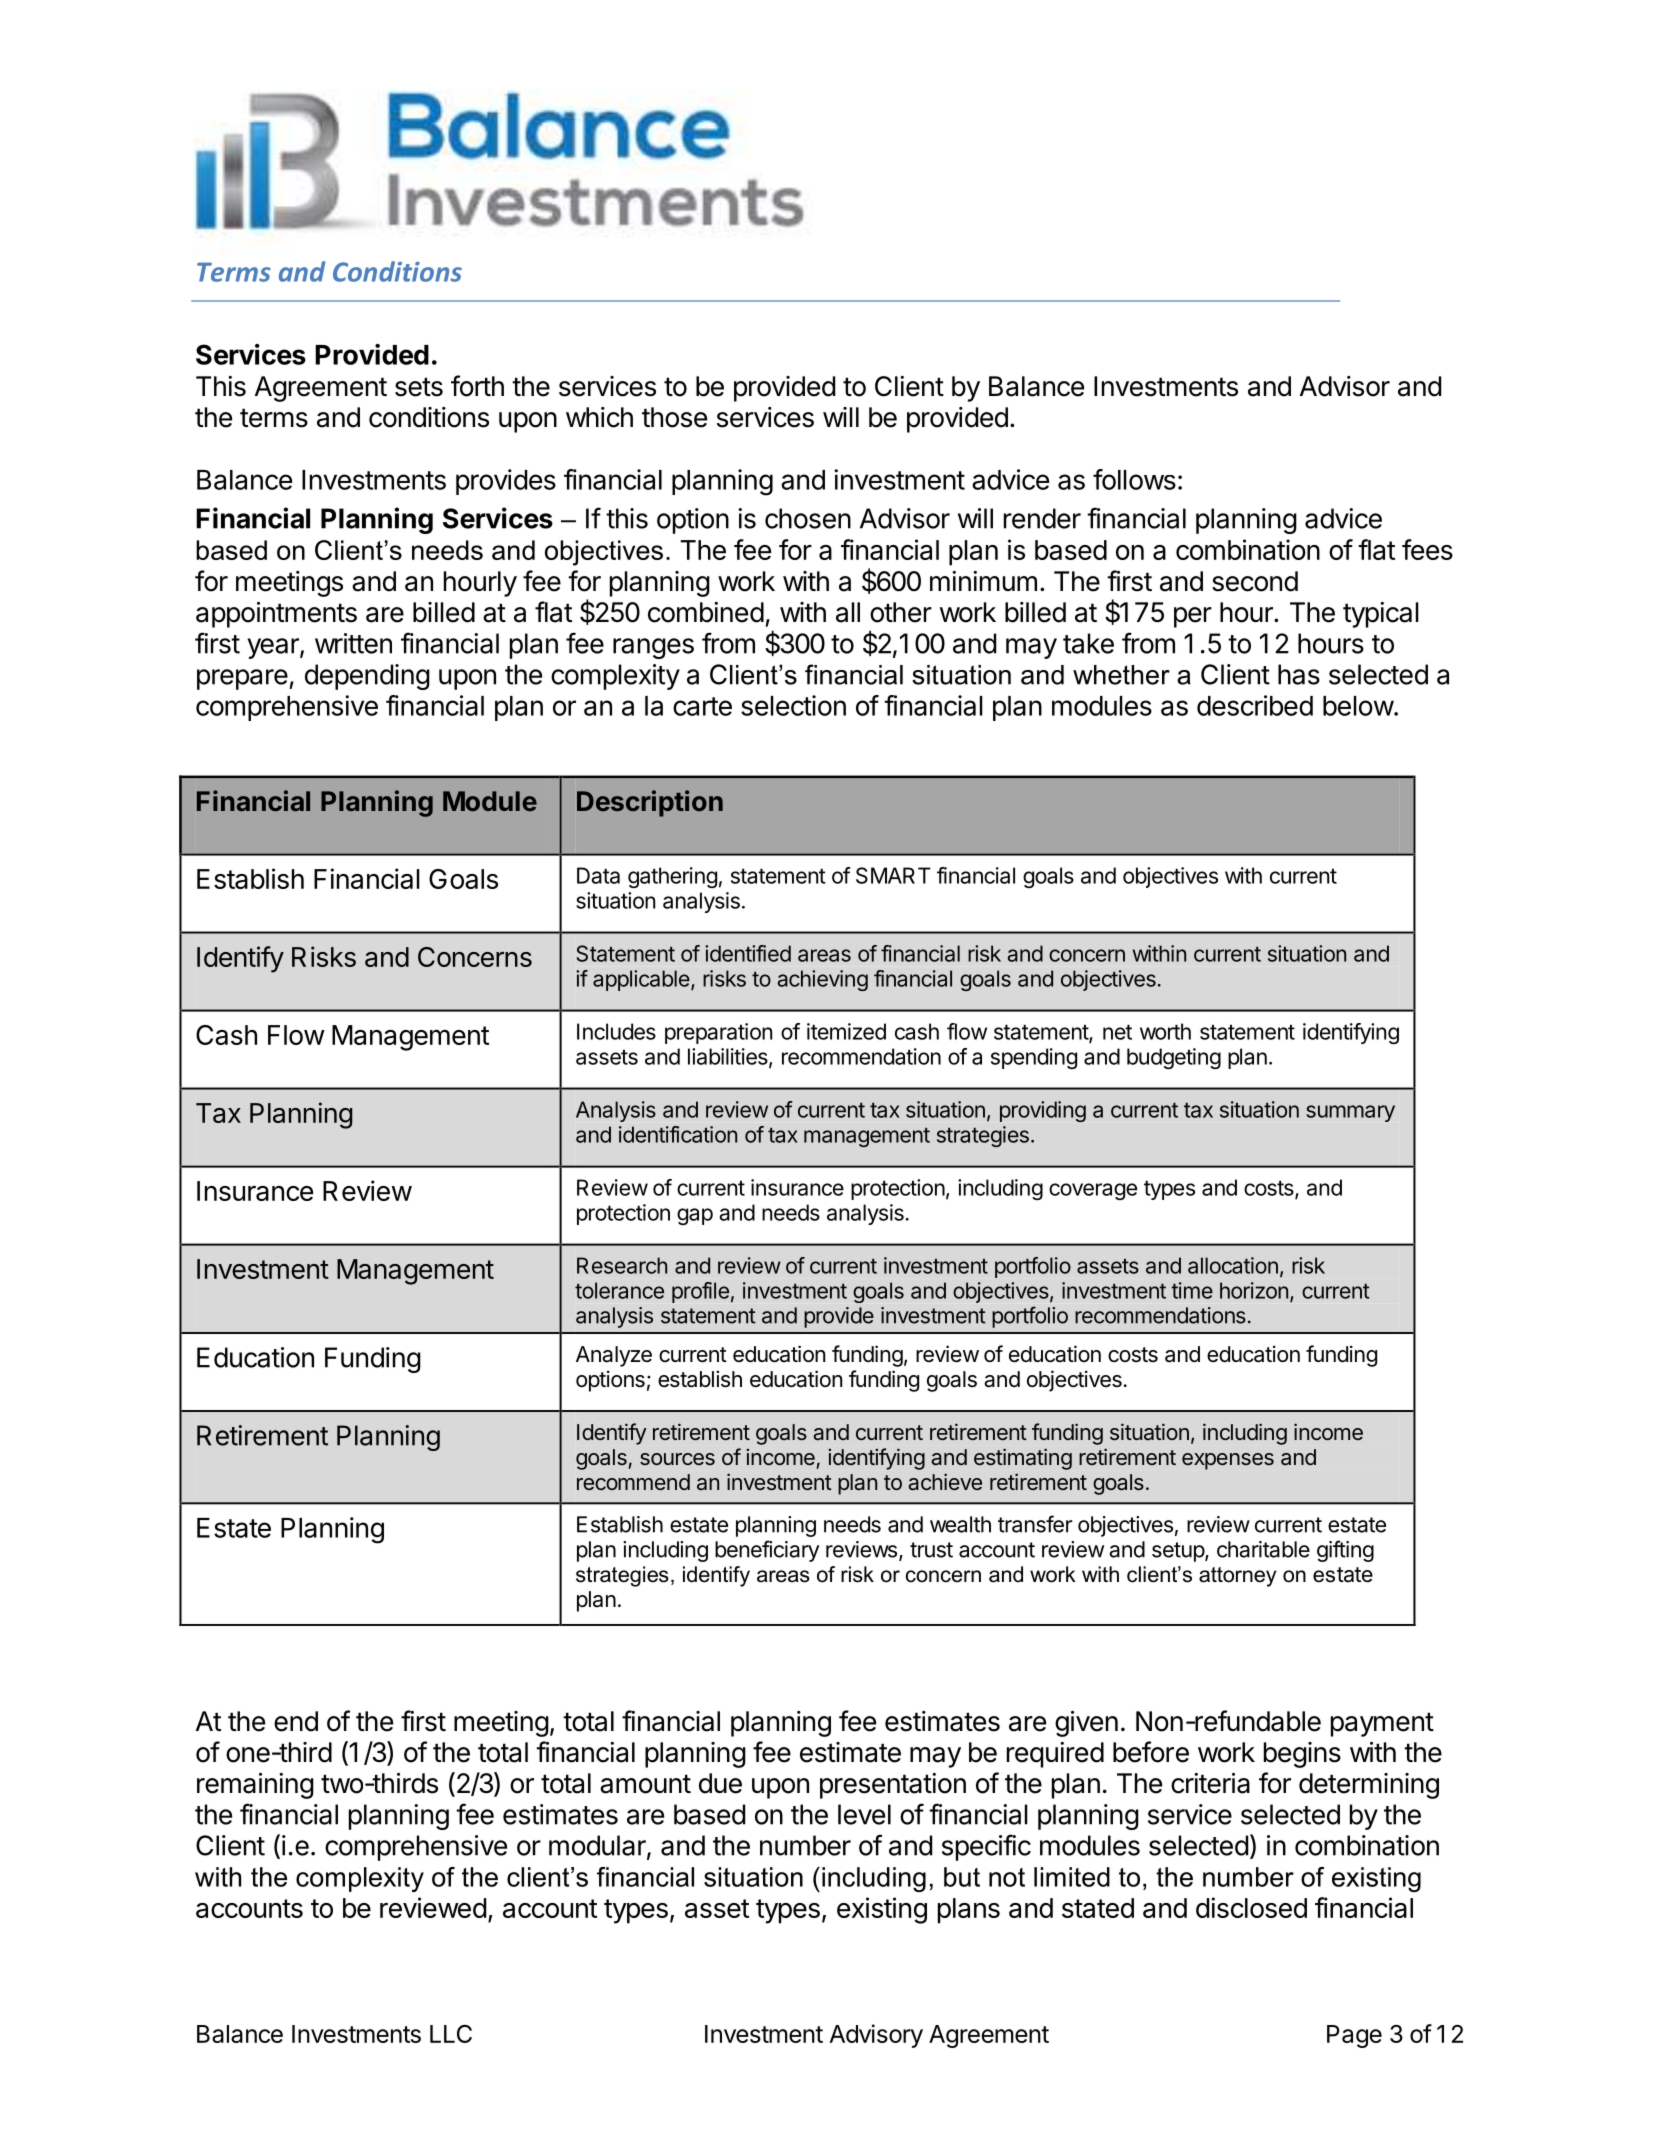 This image has height=2145, width=1658. What do you see at coordinates (622, 1265) in the image?
I see `Research` at bounding box center [622, 1265].
